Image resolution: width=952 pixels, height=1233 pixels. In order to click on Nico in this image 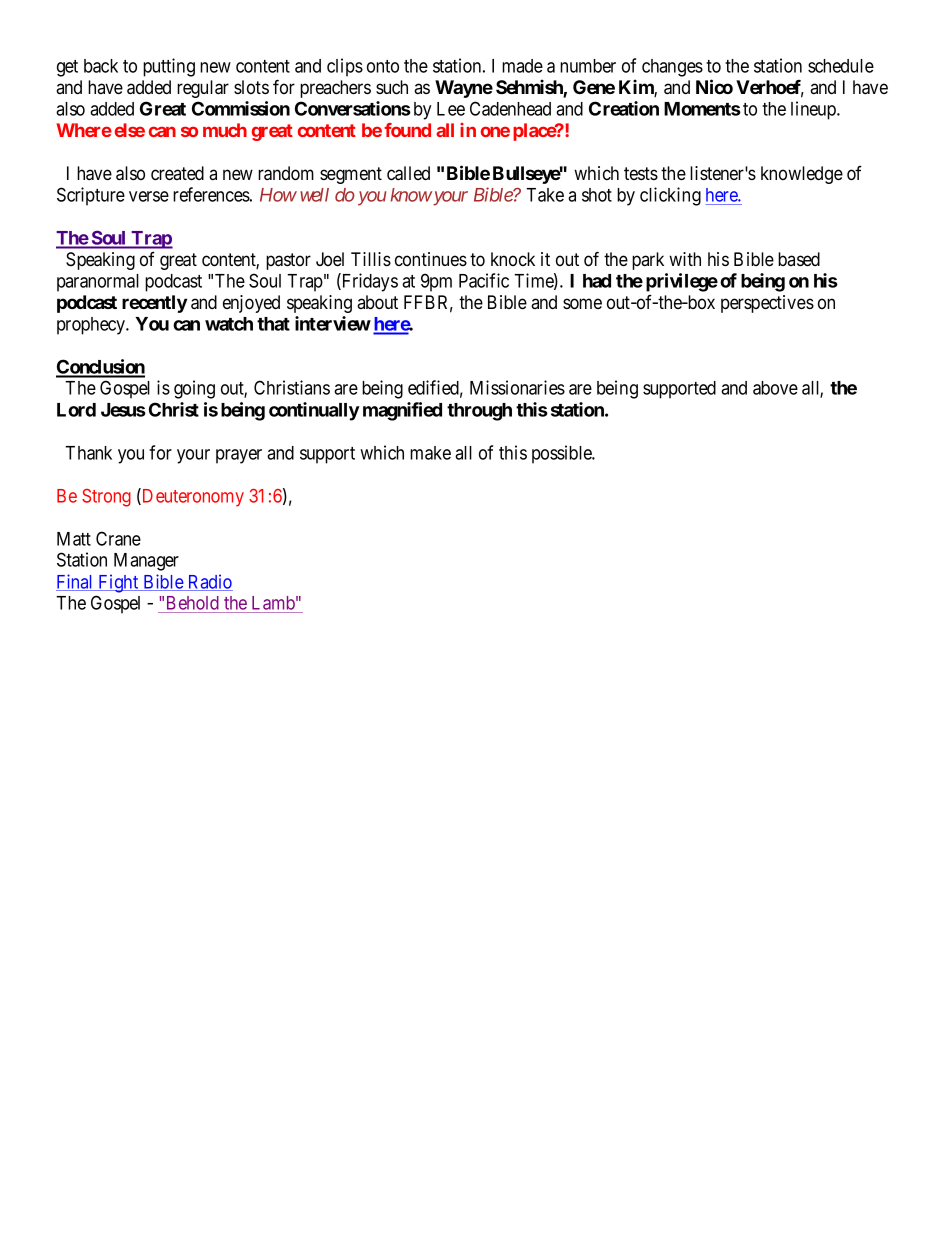, I will do `click(714, 86)`.
